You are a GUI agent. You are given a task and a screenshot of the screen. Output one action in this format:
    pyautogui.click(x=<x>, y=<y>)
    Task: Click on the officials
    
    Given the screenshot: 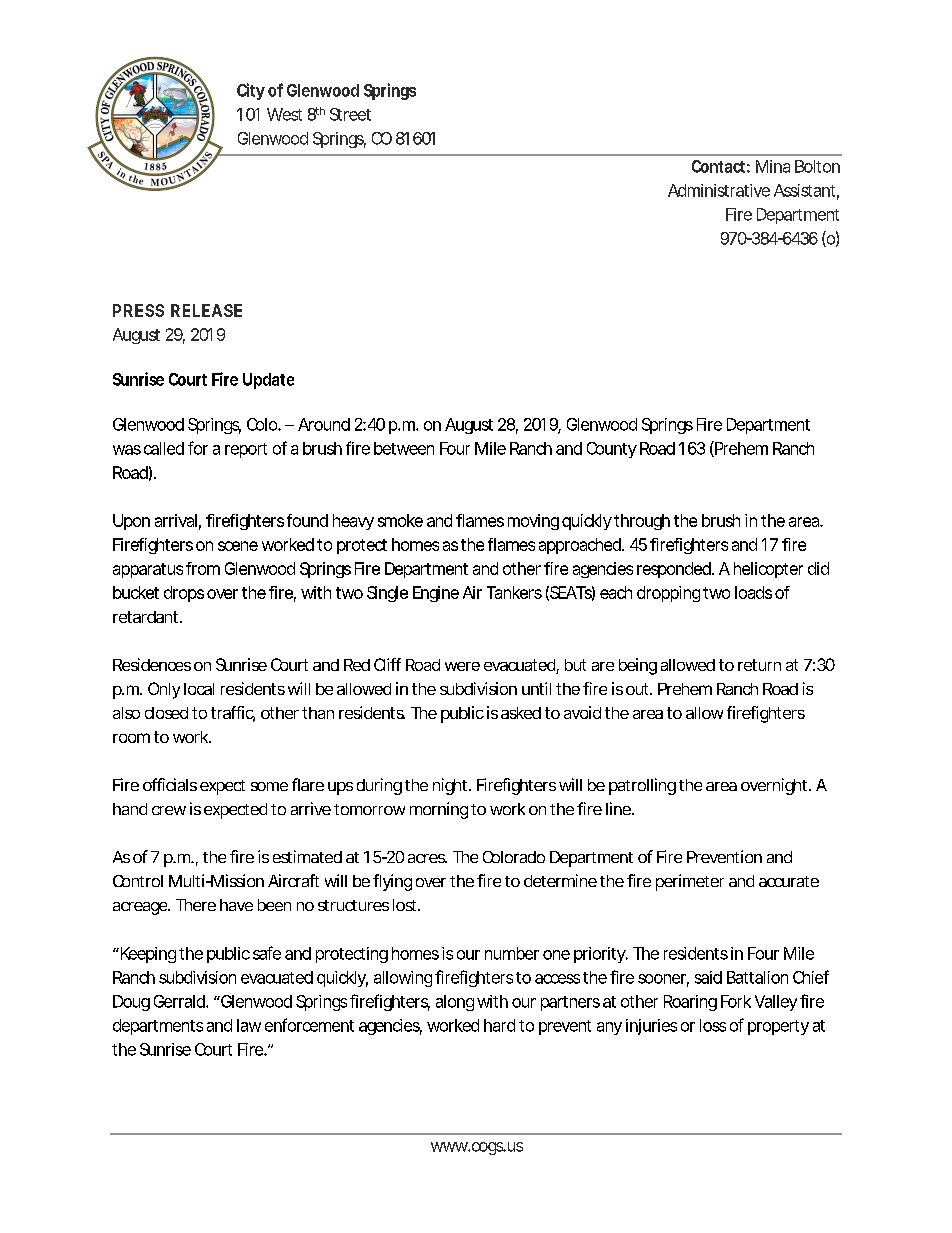 What is the action you would take?
    pyautogui.click(x=170, y=784)
